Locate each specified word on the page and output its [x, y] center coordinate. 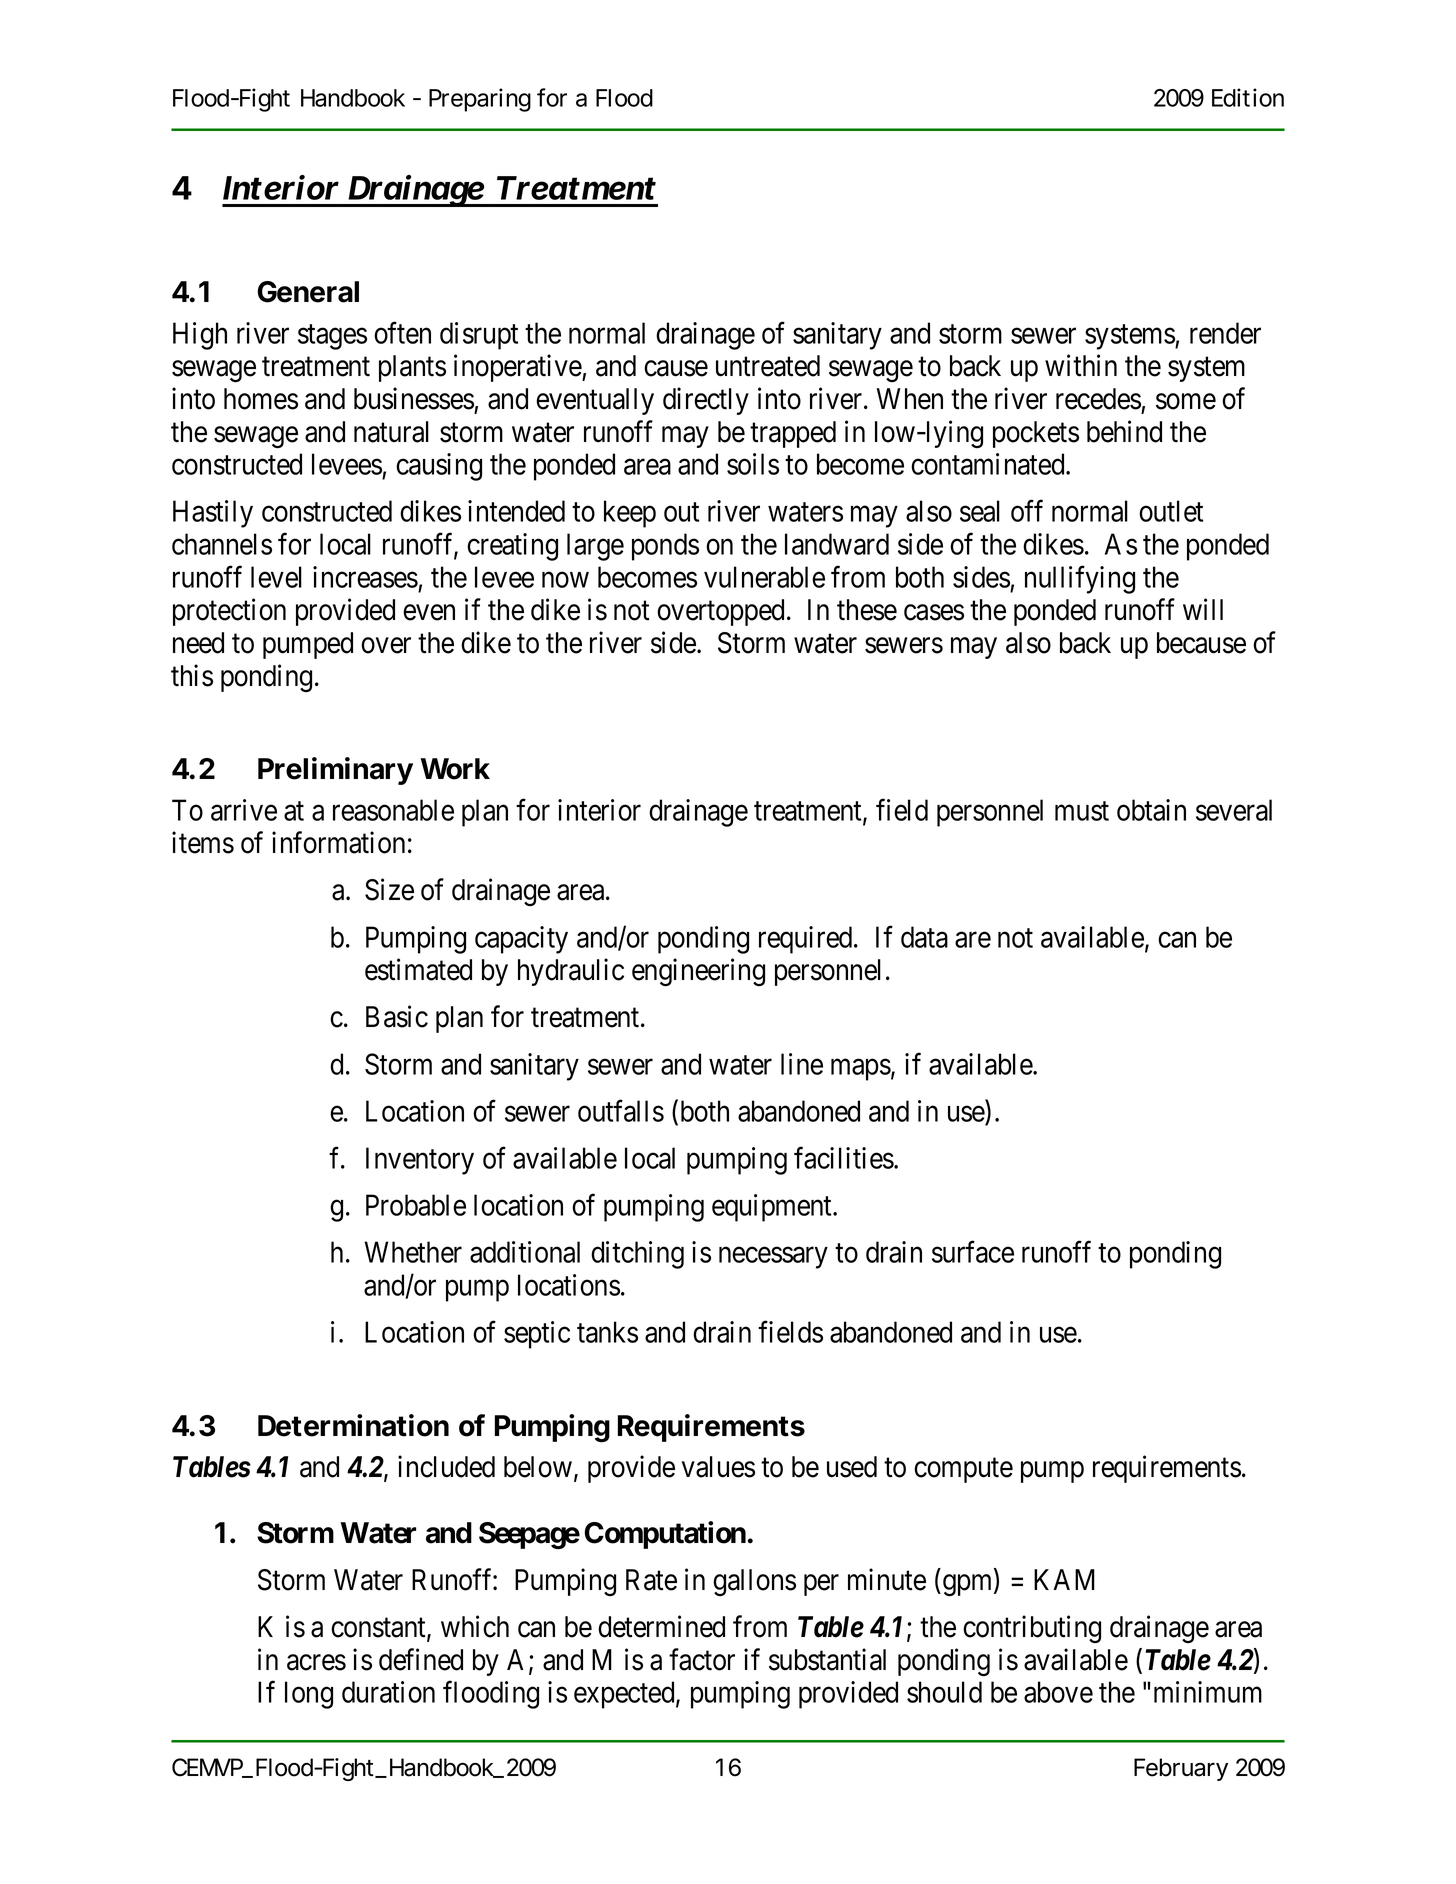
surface [973, 1252]
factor [702, 1659]
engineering [698, 972]
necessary [773, 1258]
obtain [1151, 810]
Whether [413, 1252]
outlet [1171, 511]
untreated [768, 366]
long [309, 1695]
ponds [665, 547]
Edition [1248, 97]
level [276, 577]
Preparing [480, 100]
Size [389, 890]
